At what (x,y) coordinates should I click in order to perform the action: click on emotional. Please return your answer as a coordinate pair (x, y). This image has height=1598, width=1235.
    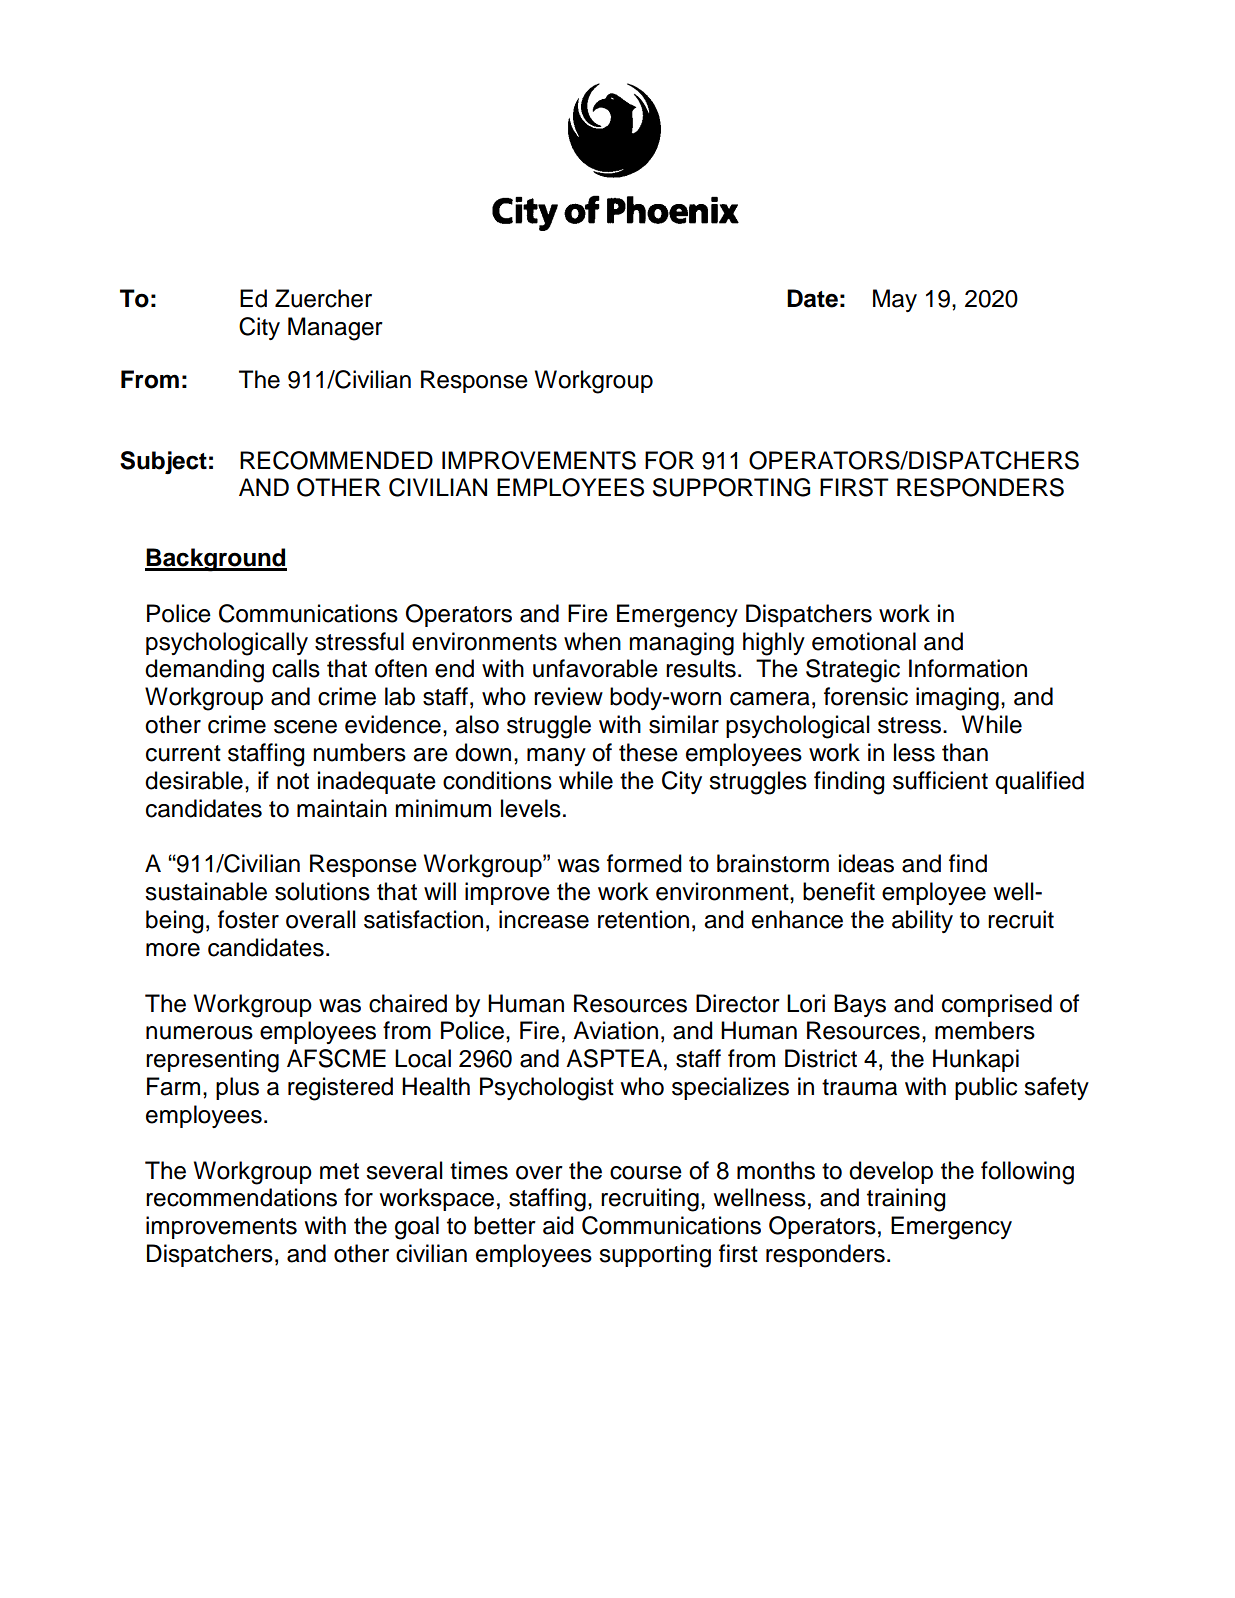
    Looking at the image, I should click on (864, 641).
